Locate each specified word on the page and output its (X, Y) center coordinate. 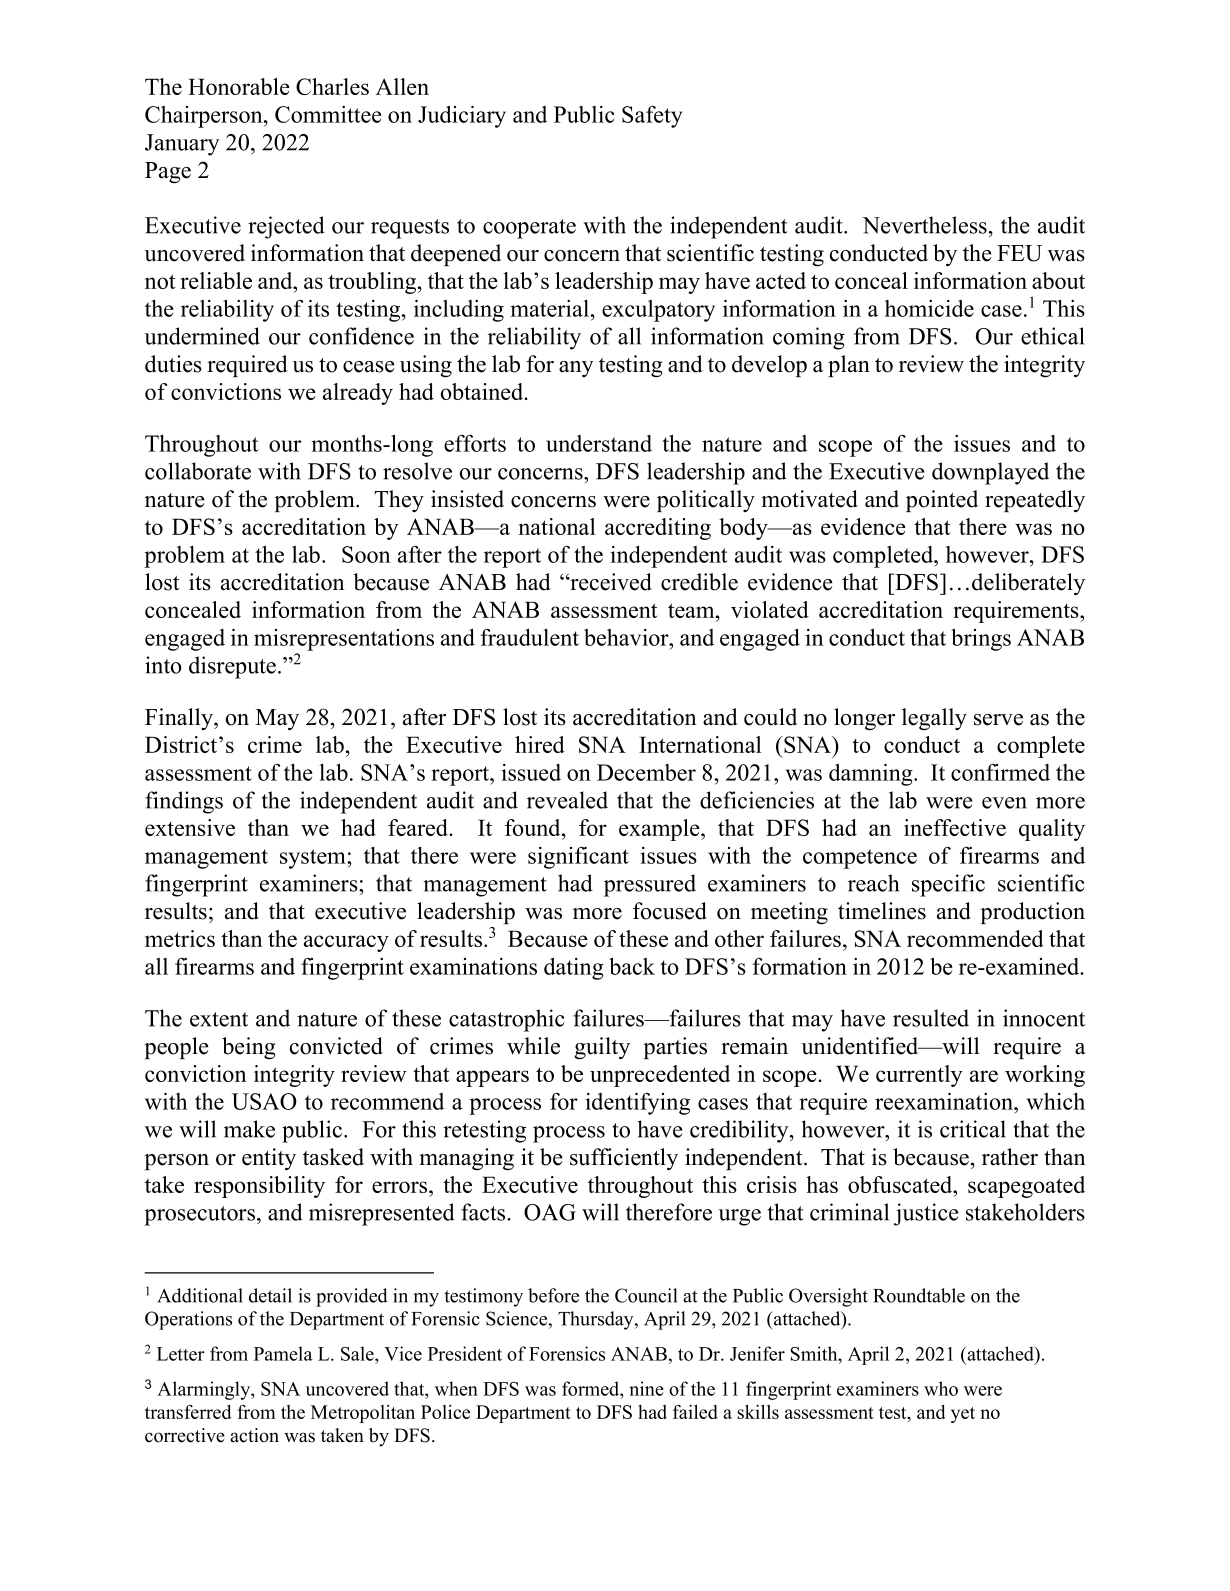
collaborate (198, 471)
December (646, 772)
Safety (652, 116)
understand (599, 443)
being (249, 1048)
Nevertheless (924, 225)
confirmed (1000, 772)
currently (919, 1076)
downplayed (990, 473)
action (254, 1435)
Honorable (239, 86)
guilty (602, 1048)
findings (184, 802)
